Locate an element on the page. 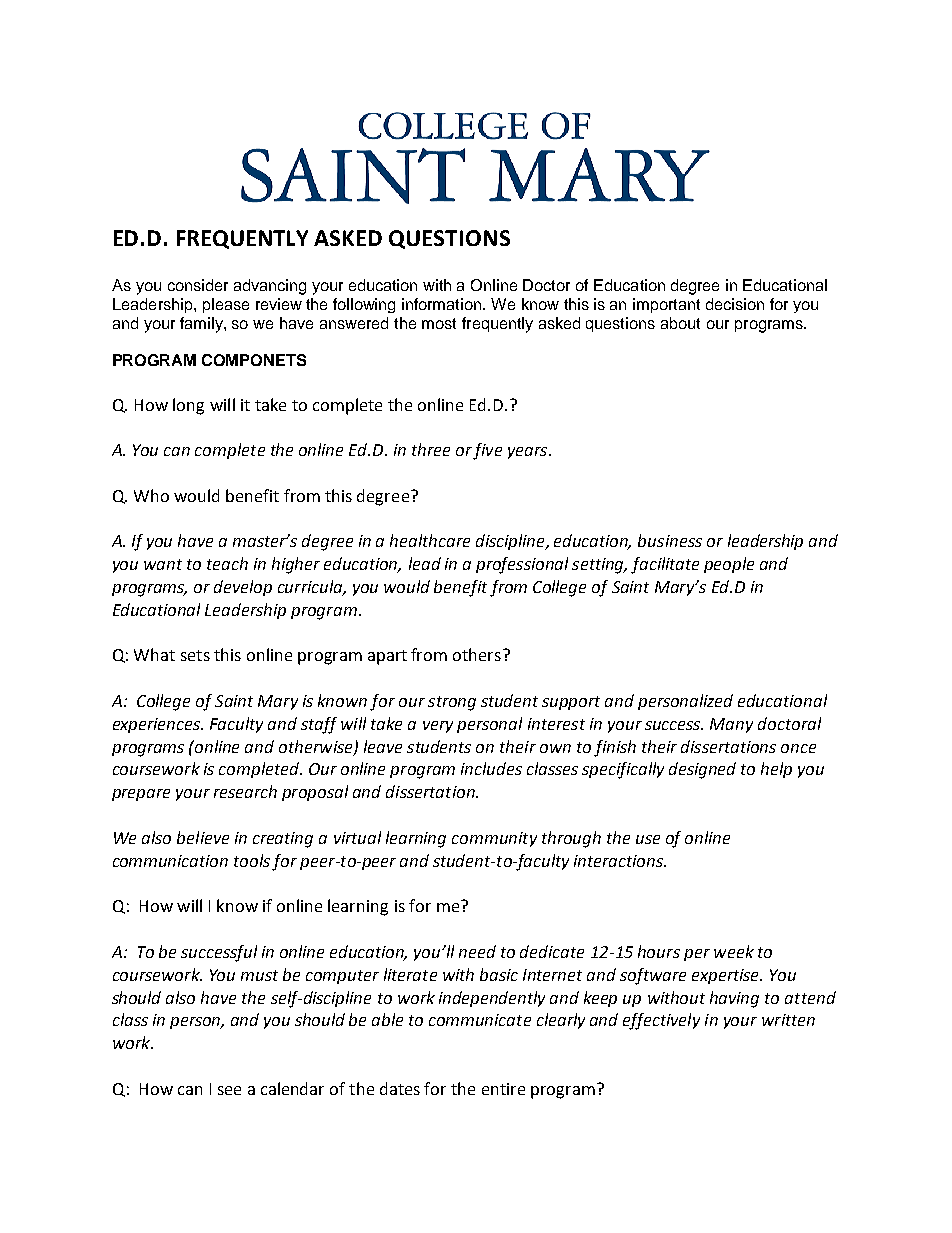  see is located at coordinates (229, 1090).
